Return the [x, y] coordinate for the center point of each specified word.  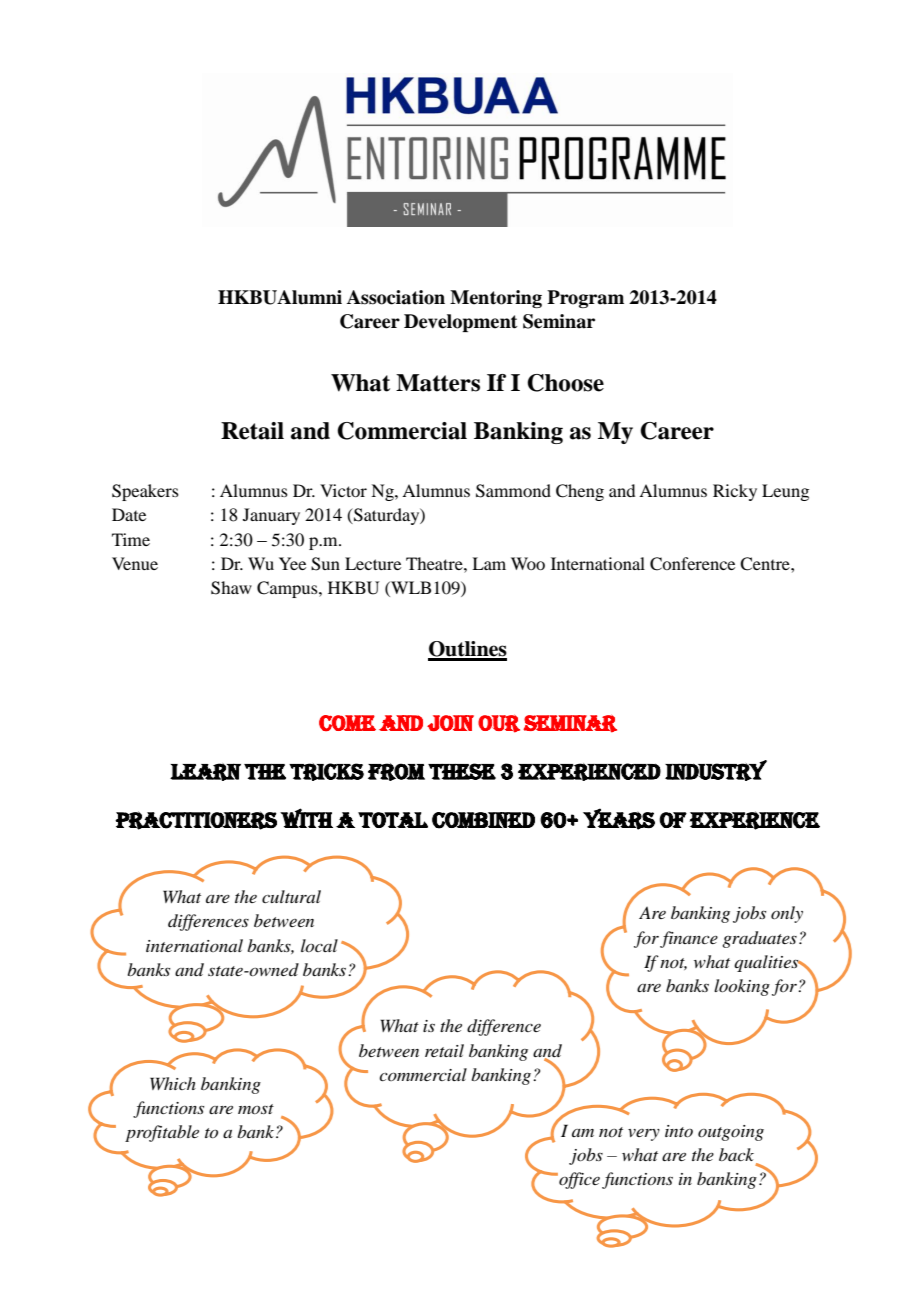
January [271, 516]
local [319, 945]
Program [585, 299]
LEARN [205, 772]
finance [689, 939]
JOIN [450, 723]
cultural [291, 896]
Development [461, 323]
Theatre [435, 563]
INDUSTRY [716, 770]
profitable [162, 1133]
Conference [692, 564]
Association [396, 297]
